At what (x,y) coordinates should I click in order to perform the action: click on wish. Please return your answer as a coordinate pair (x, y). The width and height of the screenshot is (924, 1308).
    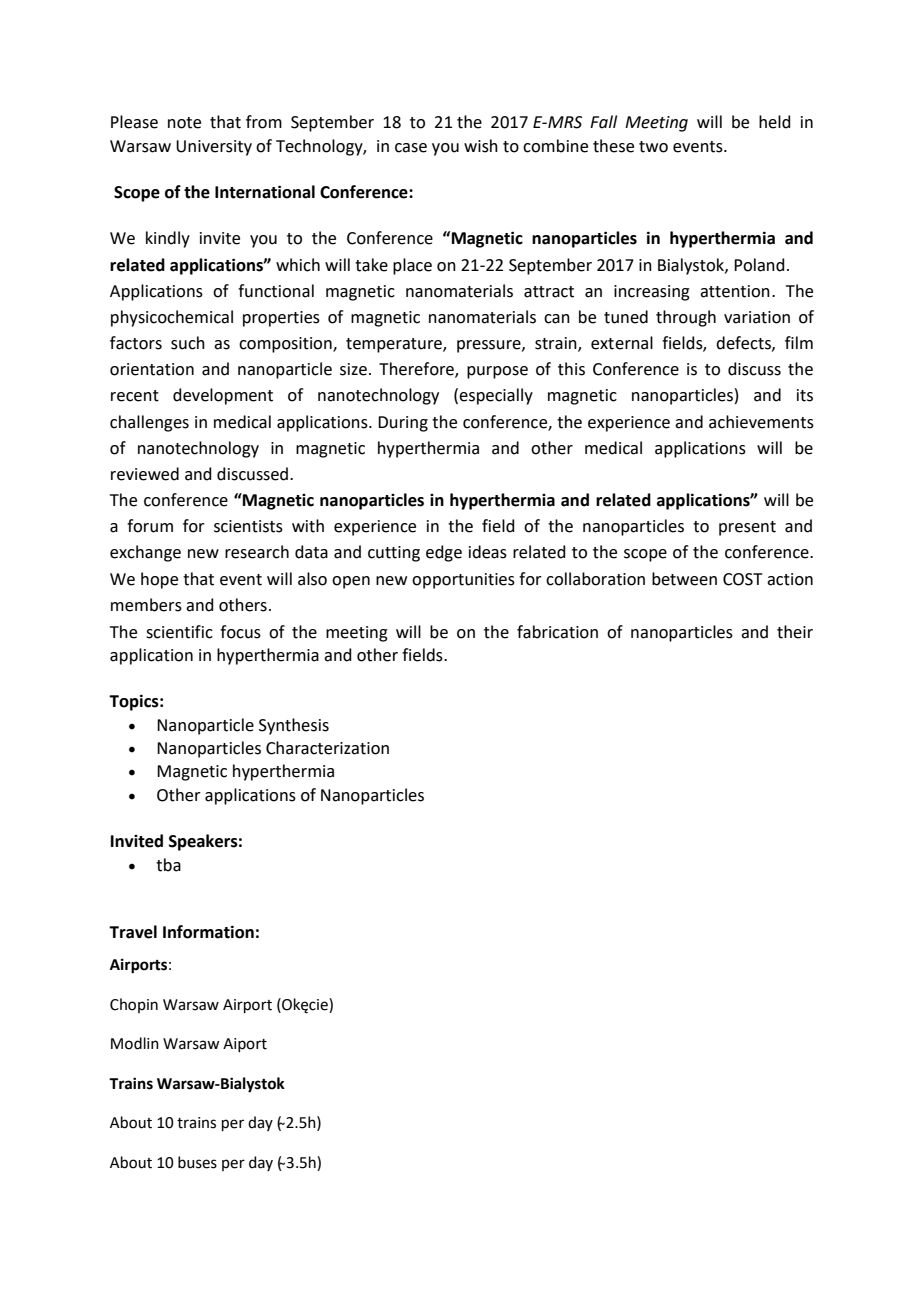
    Looking at the image, I should click on (481, 146).
